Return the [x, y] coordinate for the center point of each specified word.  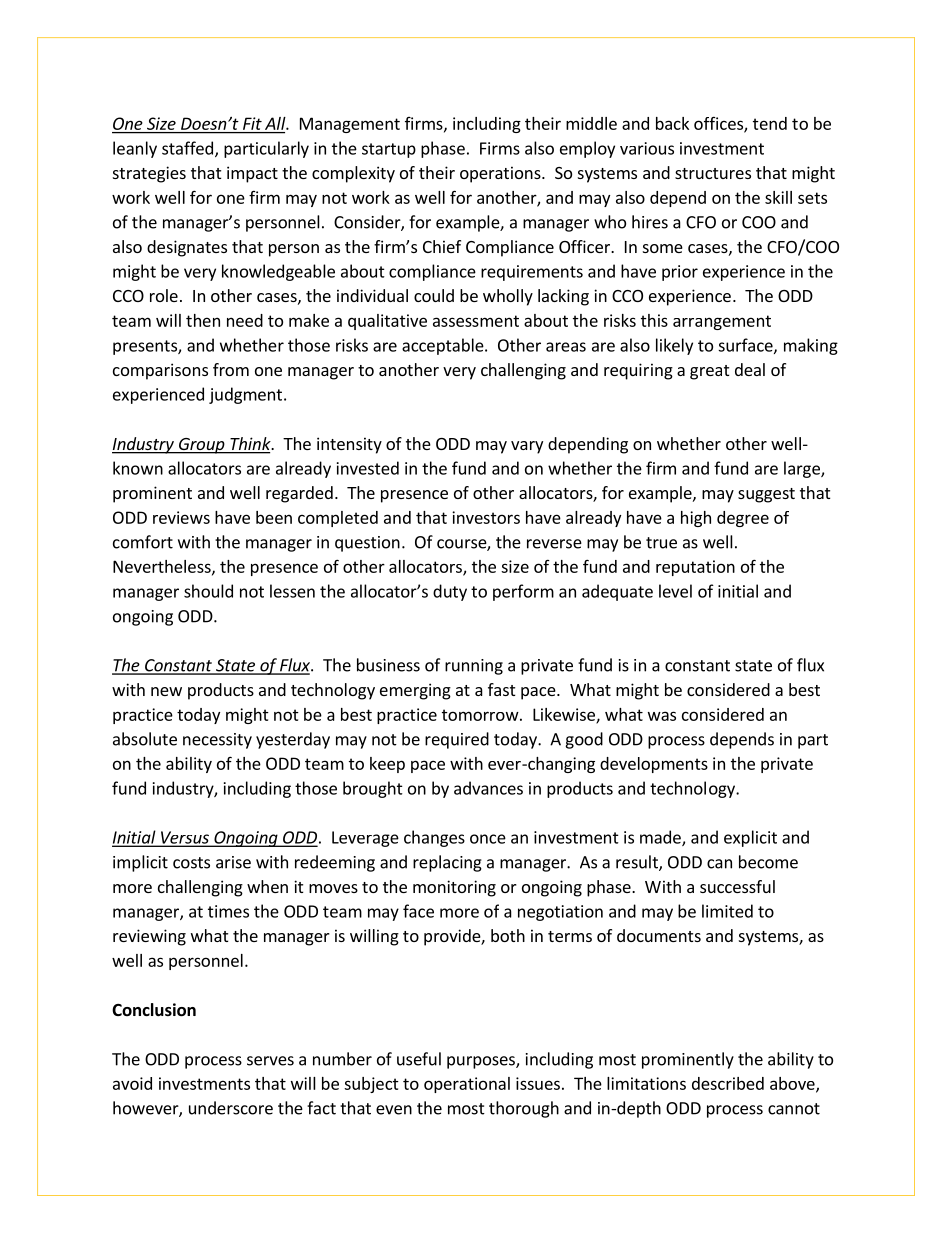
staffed [187, 148]
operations [501, 174]
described [728, 1083]
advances [488, 788]
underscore [231, 1108]
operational [467, 1085]
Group [201, 446]
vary [527, 447]
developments [654, 765]
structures [713, 173]
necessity [217, 741]
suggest [766, 495]
